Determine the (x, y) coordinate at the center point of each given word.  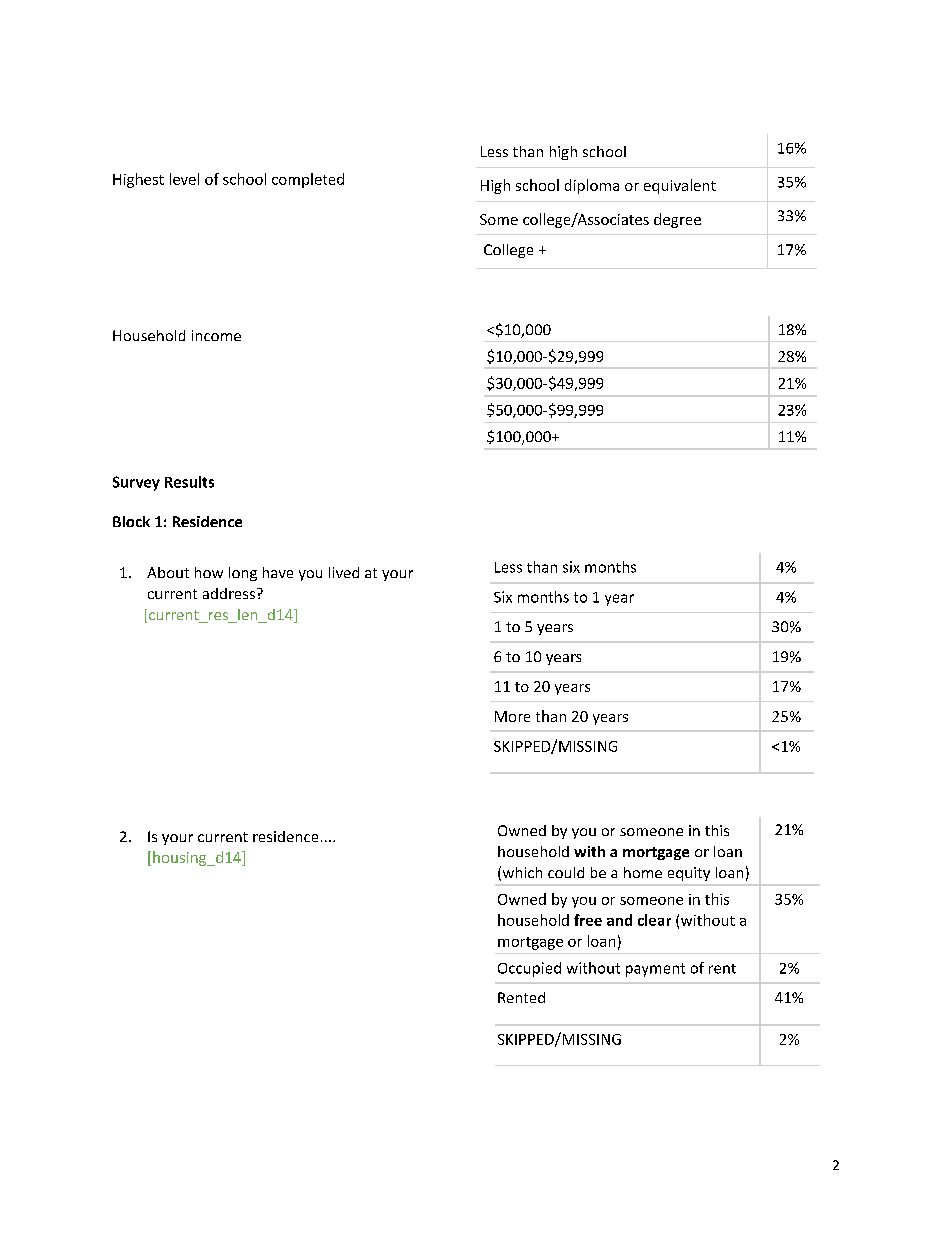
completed (308, 180)
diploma (592, 186)
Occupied (529, 969)
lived (344, 572)
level (184, 179)
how (209, 572)
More (512, 716)
